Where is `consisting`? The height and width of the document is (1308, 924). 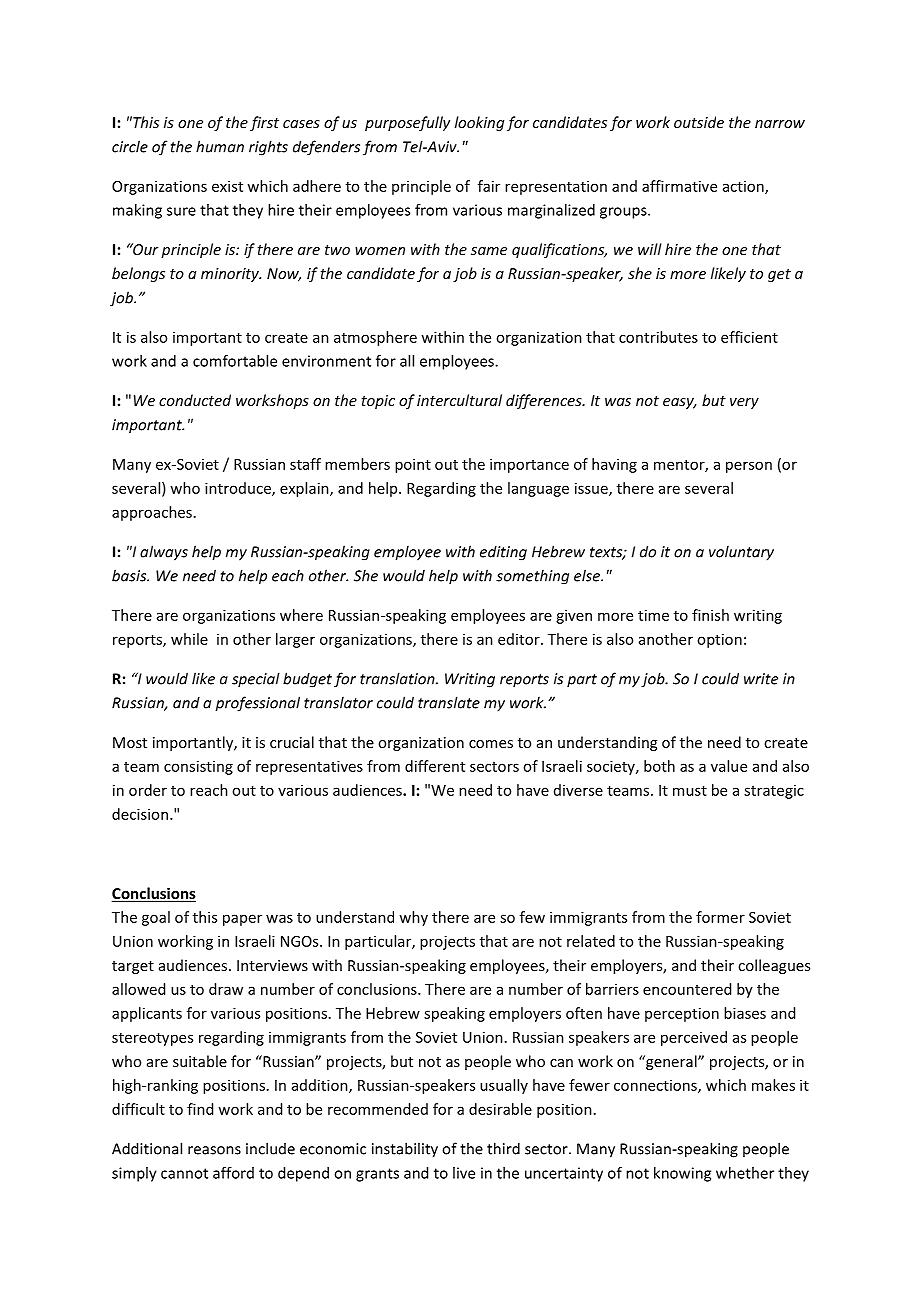 consisting is located at coordinates (198, 767).
